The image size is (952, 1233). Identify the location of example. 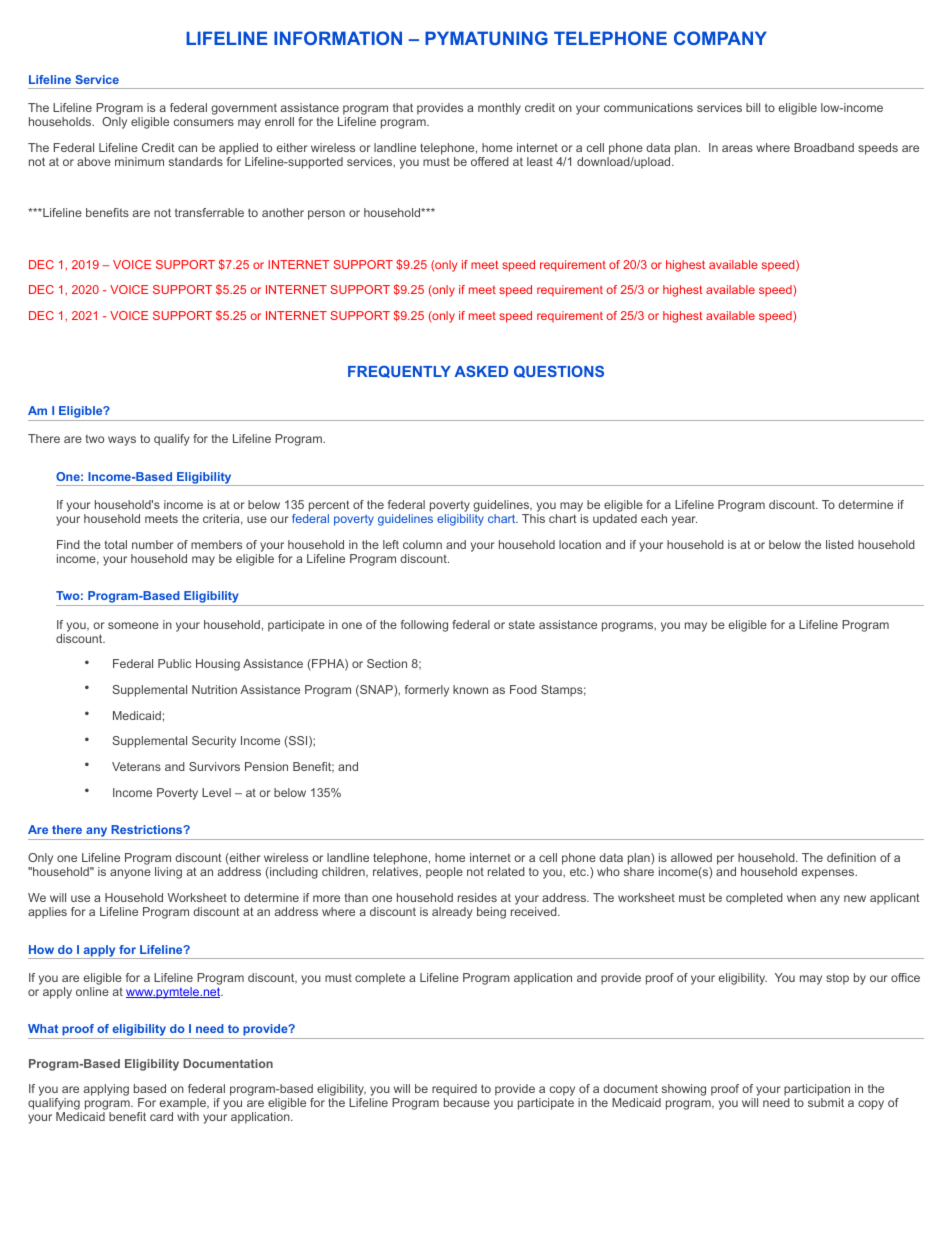
(184, 1105).
